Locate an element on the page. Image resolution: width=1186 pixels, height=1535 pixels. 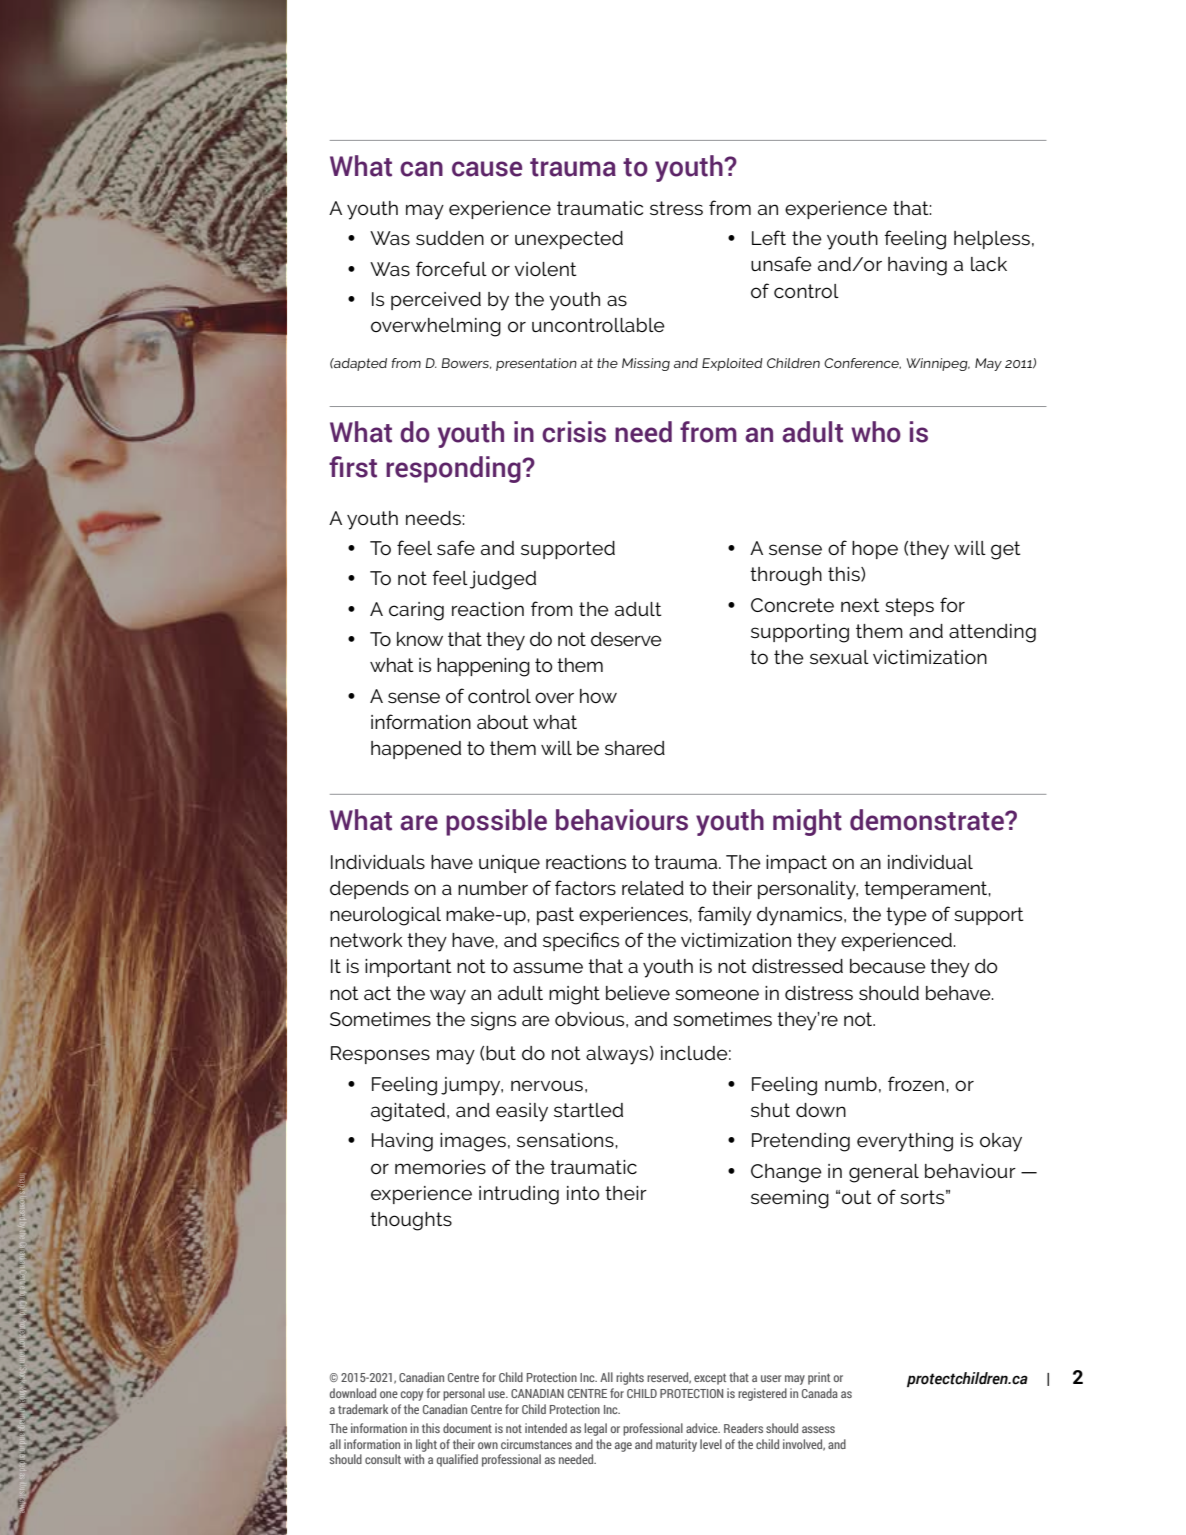
shared is located at coordinates (635, 748).
